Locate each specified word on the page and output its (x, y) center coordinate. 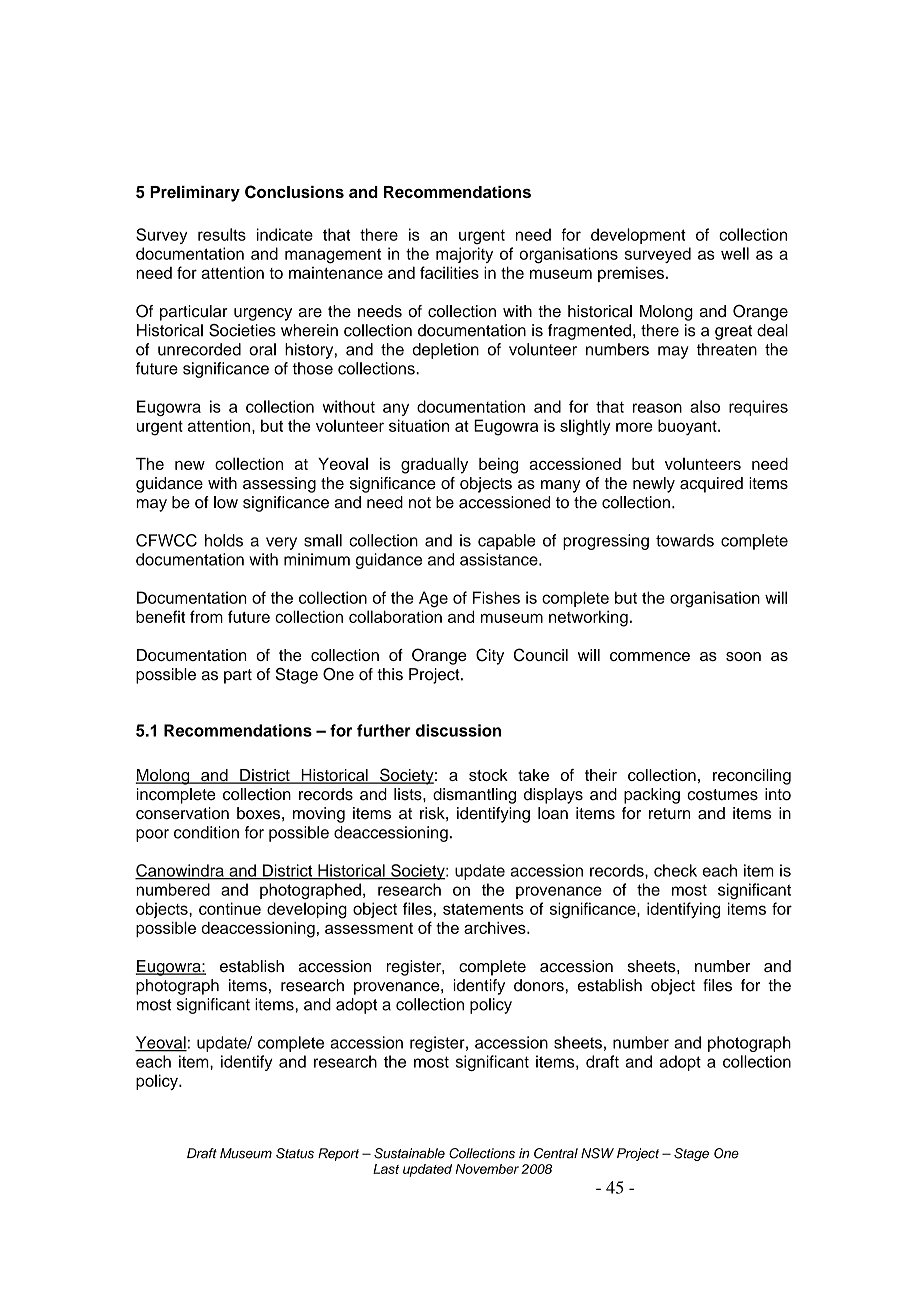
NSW (597, 1153)
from (206, 616)
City (490, 656)
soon (743, 656)
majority (464, 255)
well (735, 253)
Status (295, 1153)
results (222, 234)
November (487, 1169)
